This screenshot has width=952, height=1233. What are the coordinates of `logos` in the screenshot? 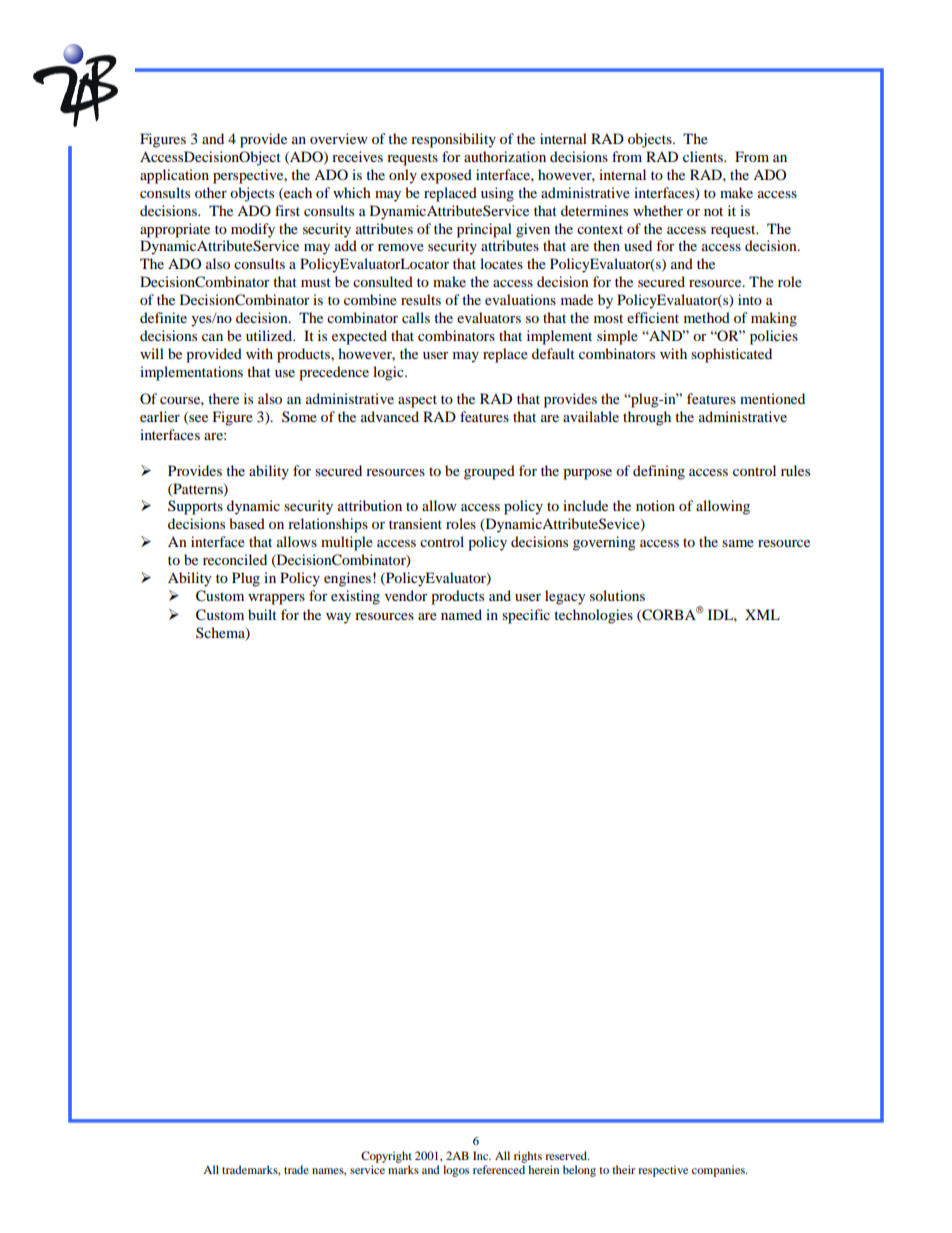 It's located at (456, 1171).
